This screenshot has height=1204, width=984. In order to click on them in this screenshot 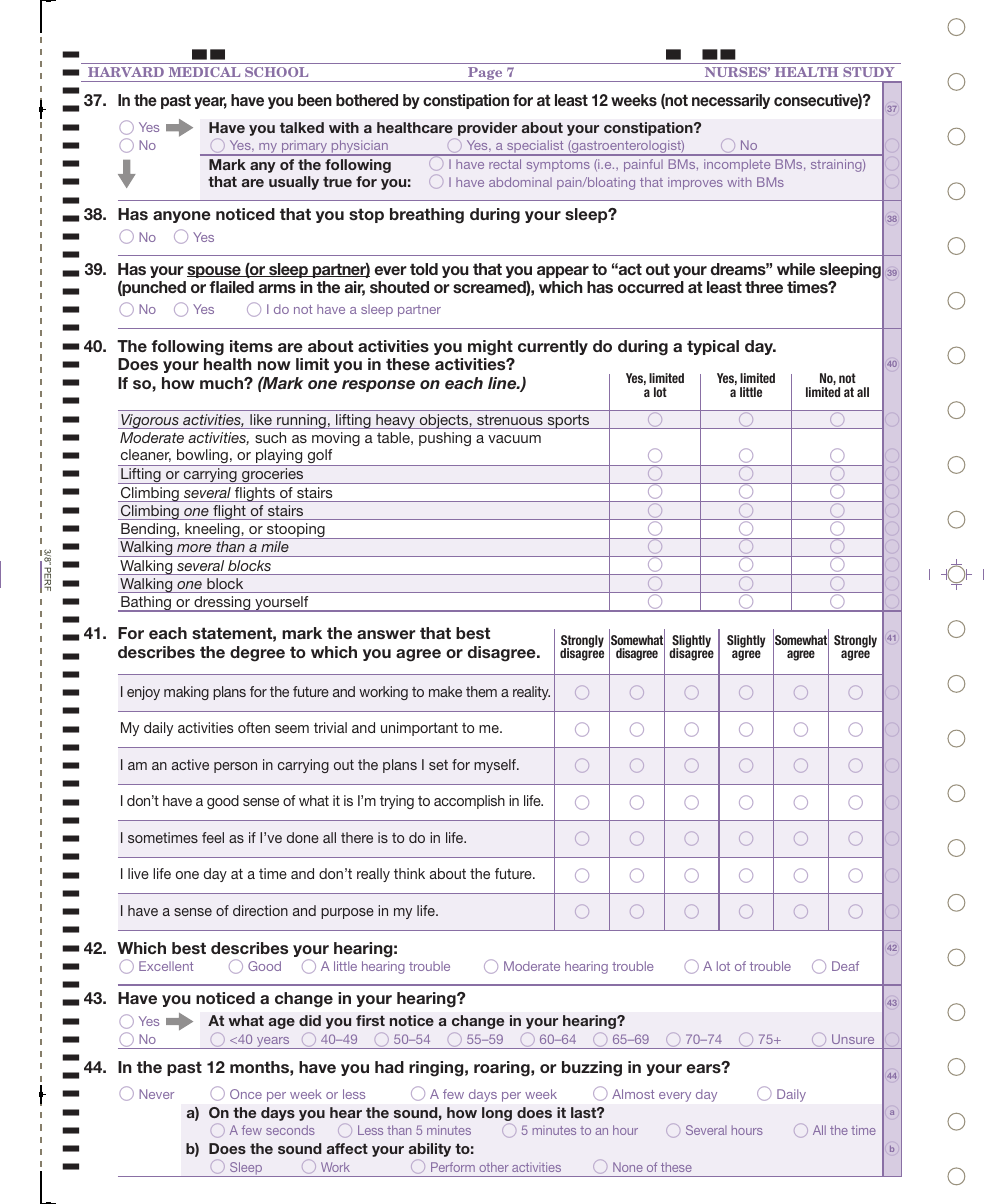, I will do `click(481, 691)`.
